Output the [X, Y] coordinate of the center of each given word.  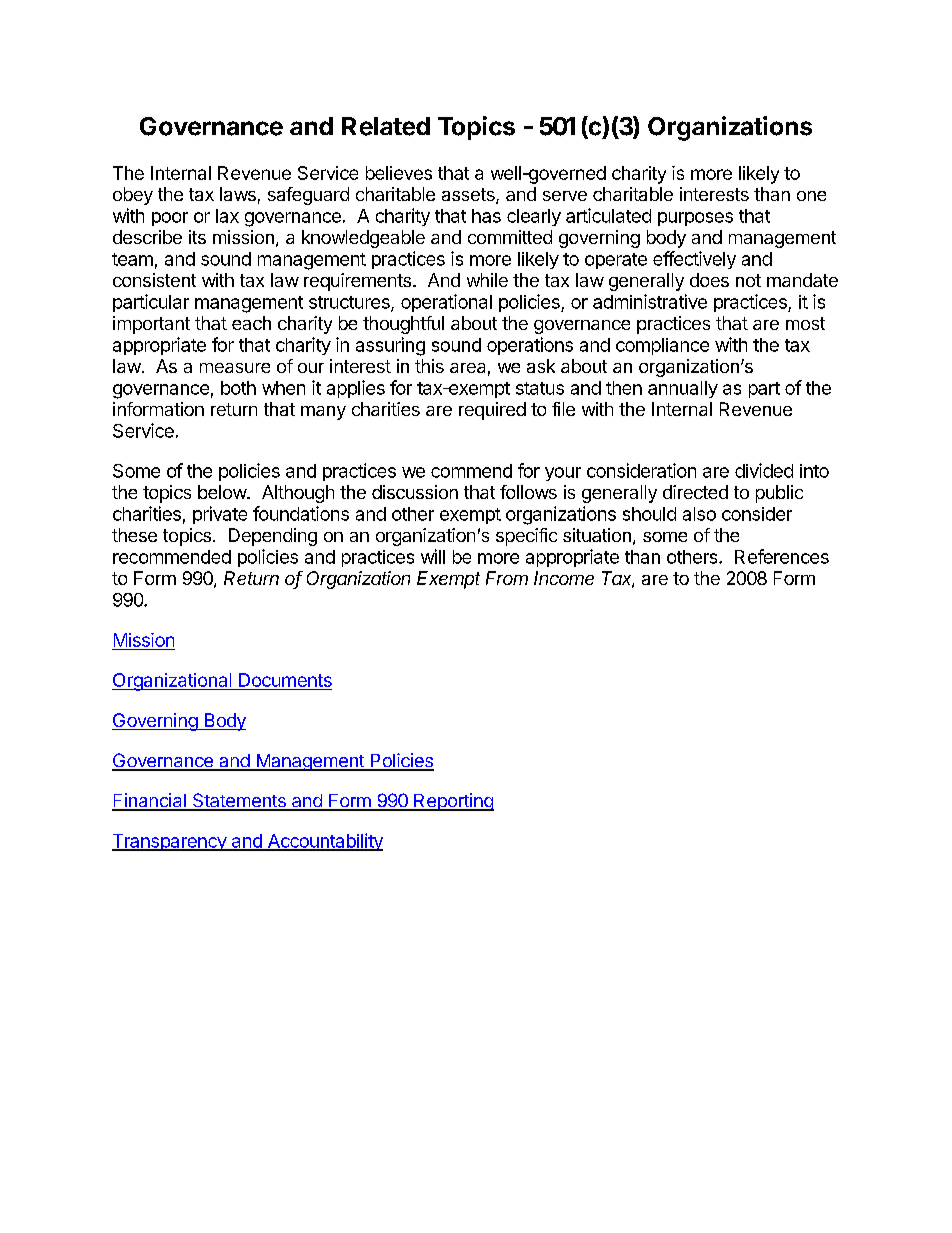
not [748, 280]
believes [399, 173]
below [223, 492]
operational [446, 303]
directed [695, 492]
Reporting [453, 802]
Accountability [324, 842]
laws [238, 194]
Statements [239, 801]
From [507, 578]
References [782, 556]
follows [528, 492]
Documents [284, 681]
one [811, 196]
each [251, 323]
